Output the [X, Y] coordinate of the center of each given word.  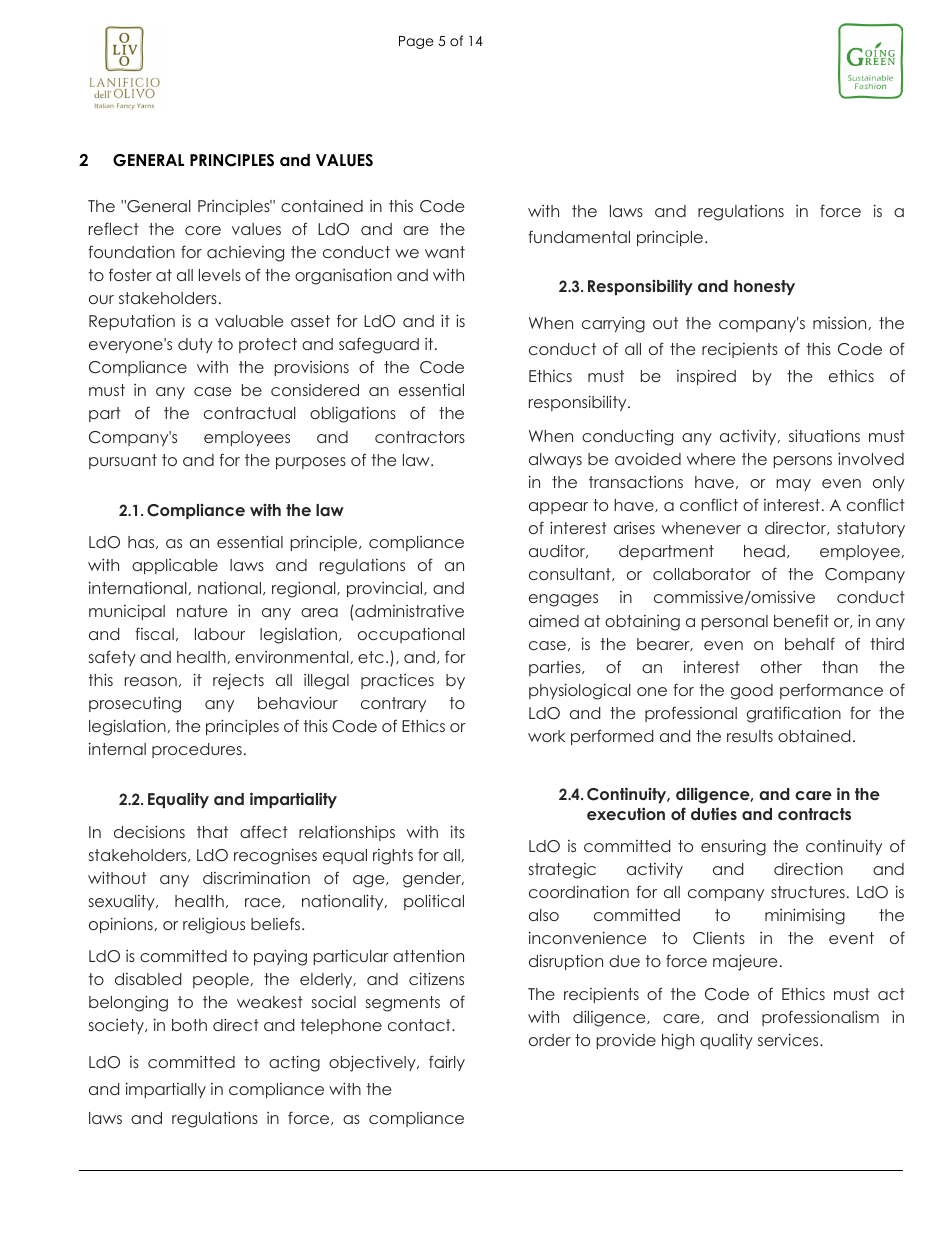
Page [416, 42]
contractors [420, 437]
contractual [249, 413]
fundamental [579, 236]
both [189, 1025]
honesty [764, 287]
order [550, 1040]
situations [824, 435]
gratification [794, 714]
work [546, 736]
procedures [197, 750]
